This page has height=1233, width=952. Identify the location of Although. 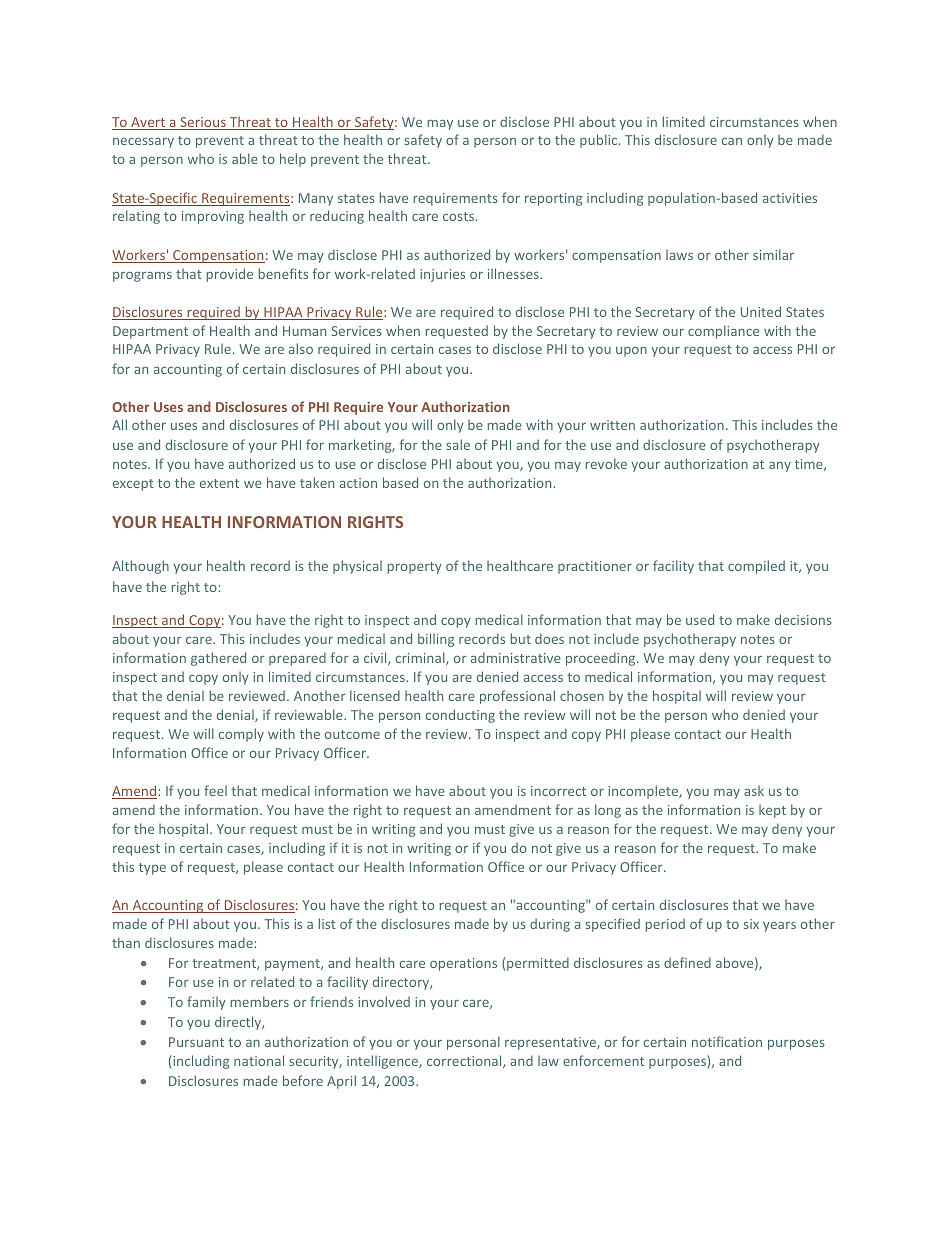
(140, 567).
